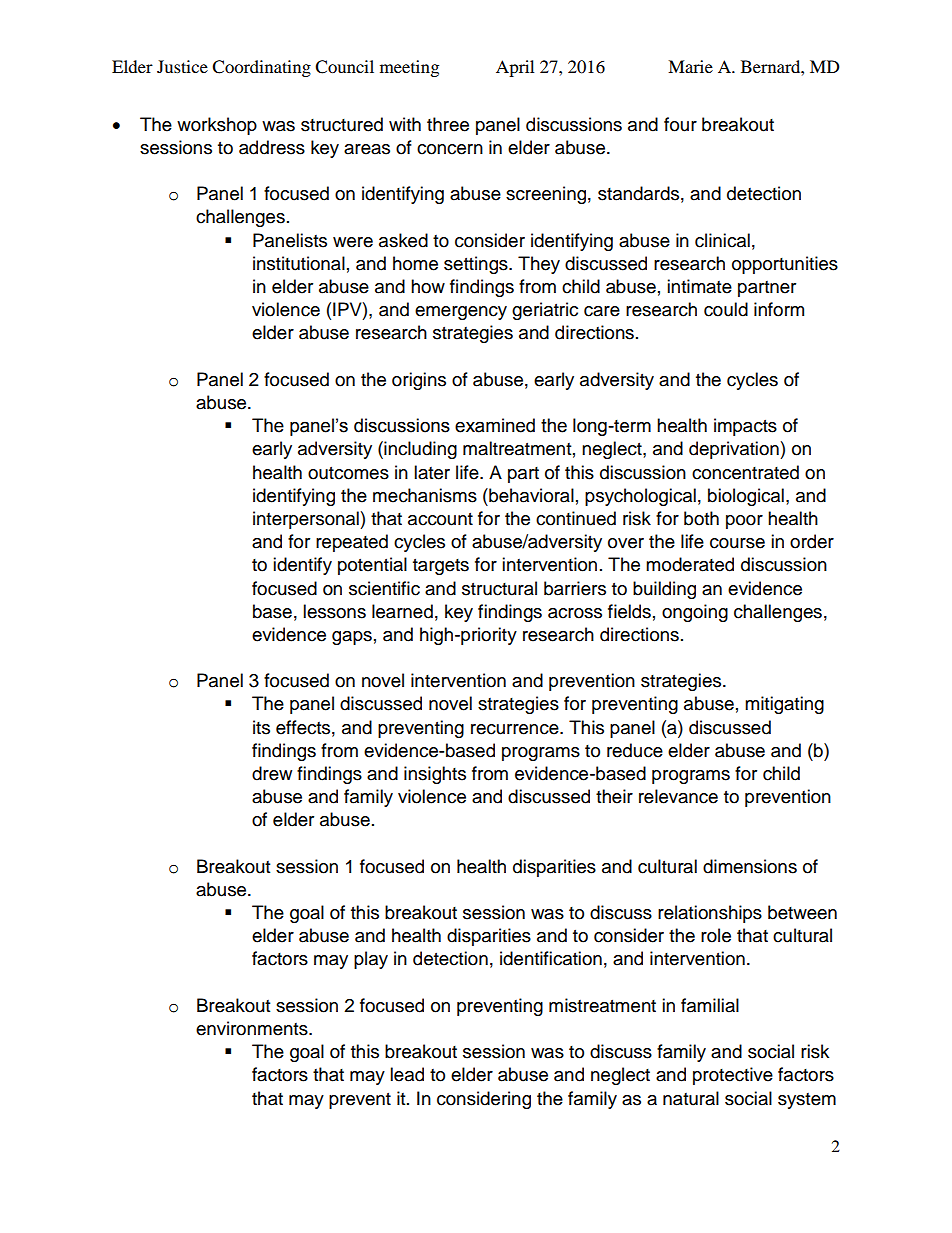 This page has height=1233, width=952. What do you see at coordinates (784, 705) in the page?
I see `mitigating` at bounding box center [784, 705].
